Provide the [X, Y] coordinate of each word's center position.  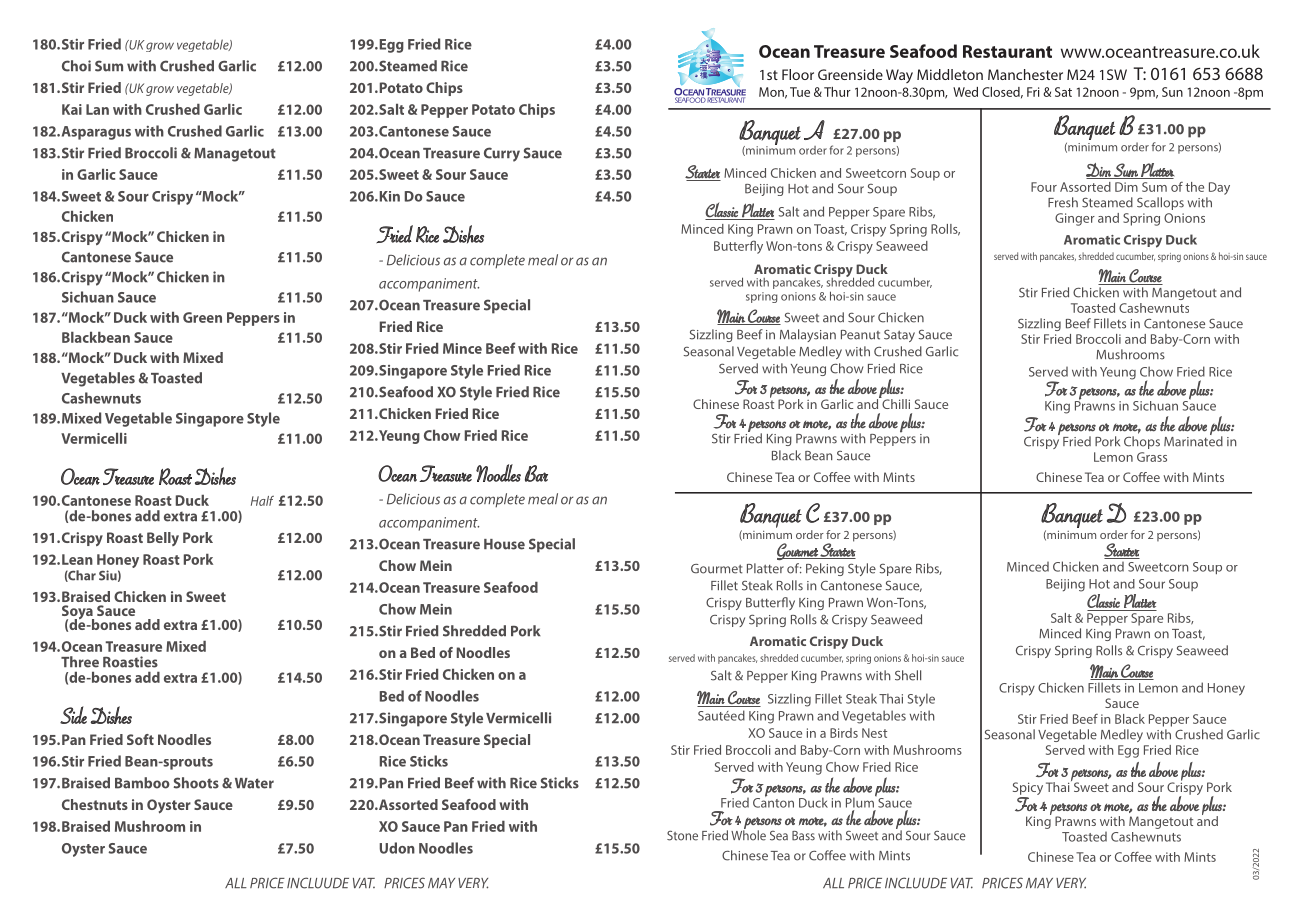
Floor [798, 74]
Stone [682, 835]
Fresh [1063, 202]
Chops [1142, 442]
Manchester [1025, 74]
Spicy [1028, 788]
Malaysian [808, 335]
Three [80, 662]
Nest [874, 733]
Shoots [196, 783]
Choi [76, 66]
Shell [908, 675]
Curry [502, 154]
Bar [536, 473]
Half [262, 501]
